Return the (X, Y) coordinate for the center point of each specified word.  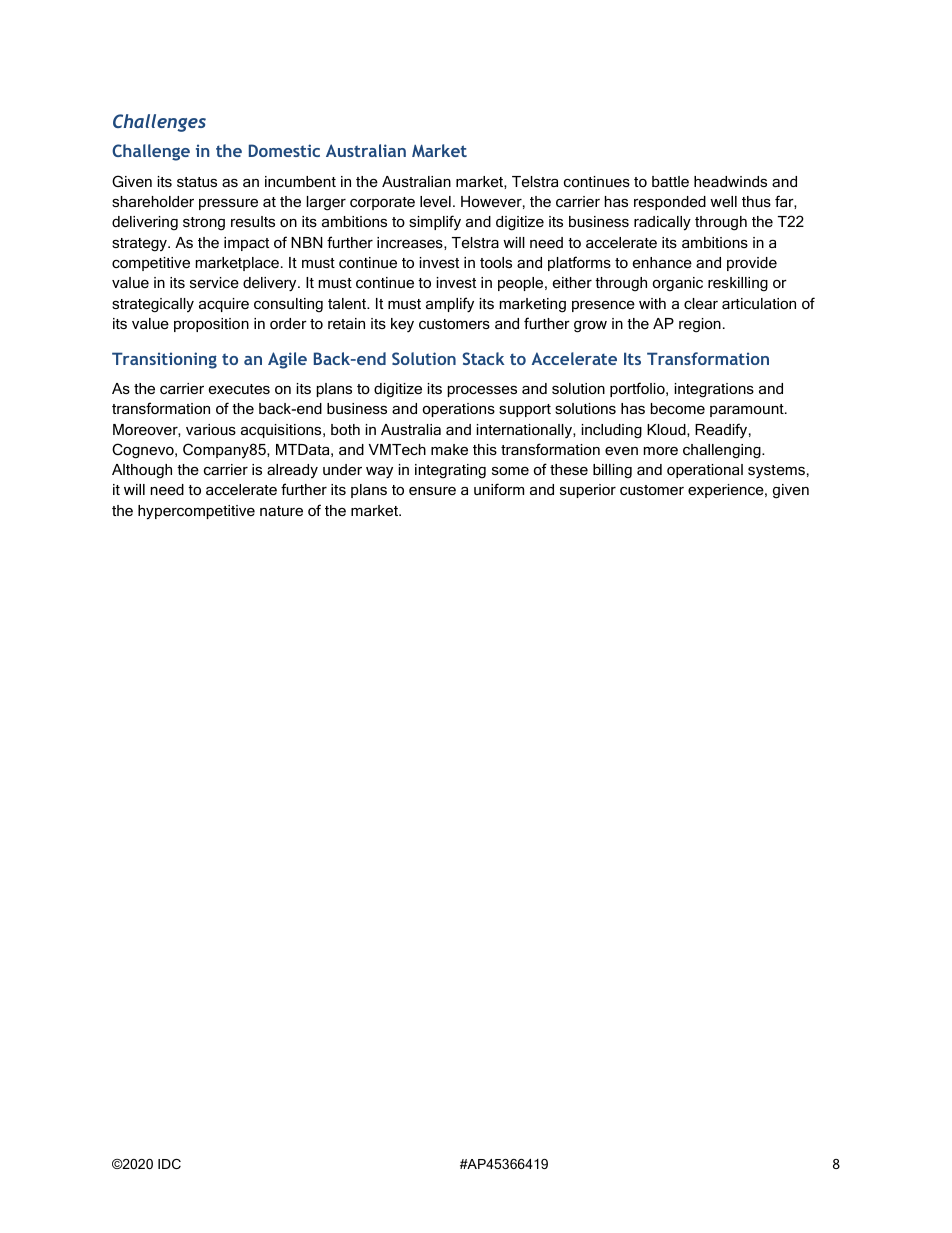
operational (705, 471)
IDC (169, 1164)
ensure (432, 491)
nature (281, 511)
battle (670, 181)
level (435, 201)
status (197, 182)
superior (588, 491)
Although (142, 471)
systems (776, 472)
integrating (450, 471)
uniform (499, 489)
